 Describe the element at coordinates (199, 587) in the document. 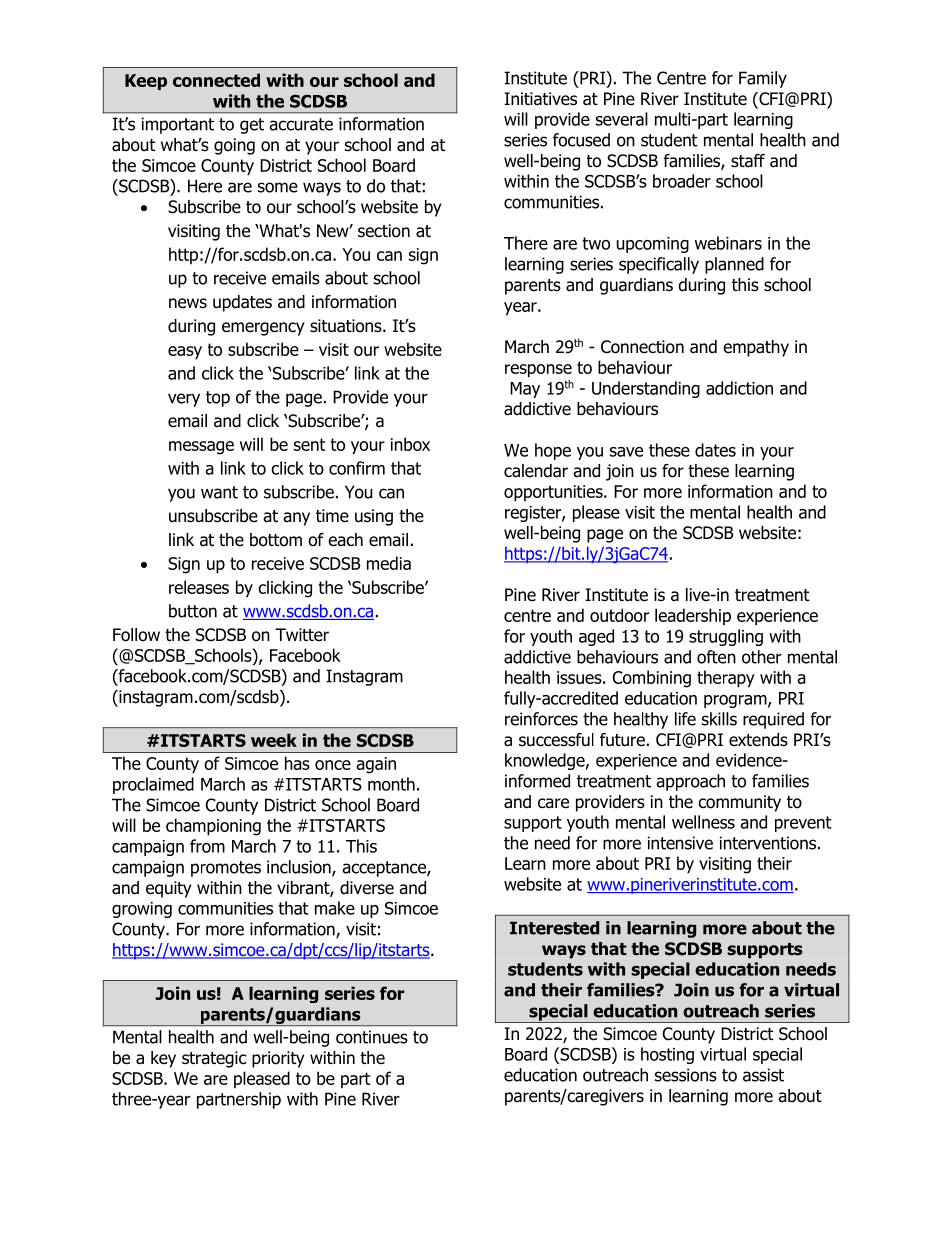

I see `releases` at that location.
